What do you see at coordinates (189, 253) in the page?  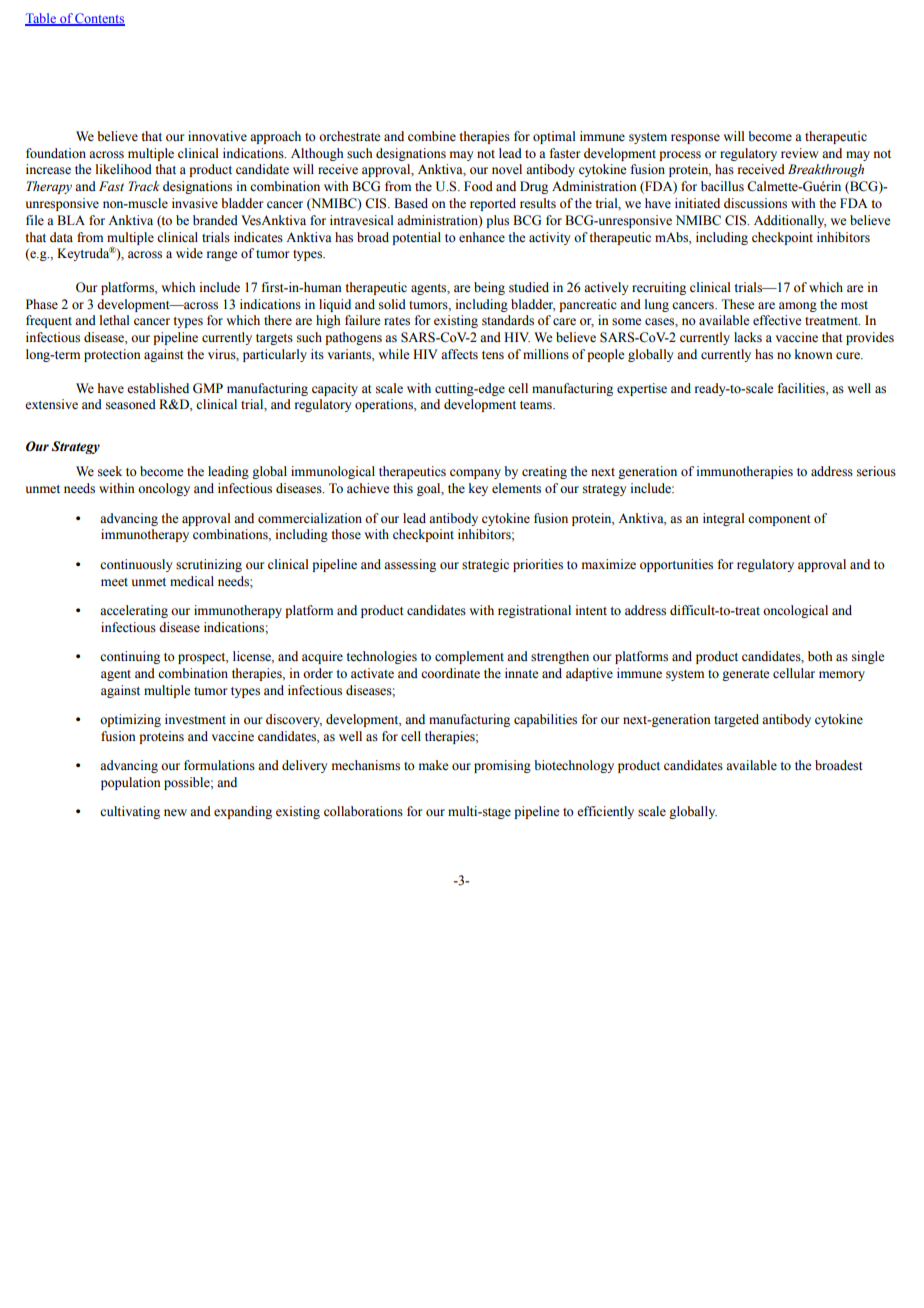 I see `wide` at bounding box center [189, 253].
